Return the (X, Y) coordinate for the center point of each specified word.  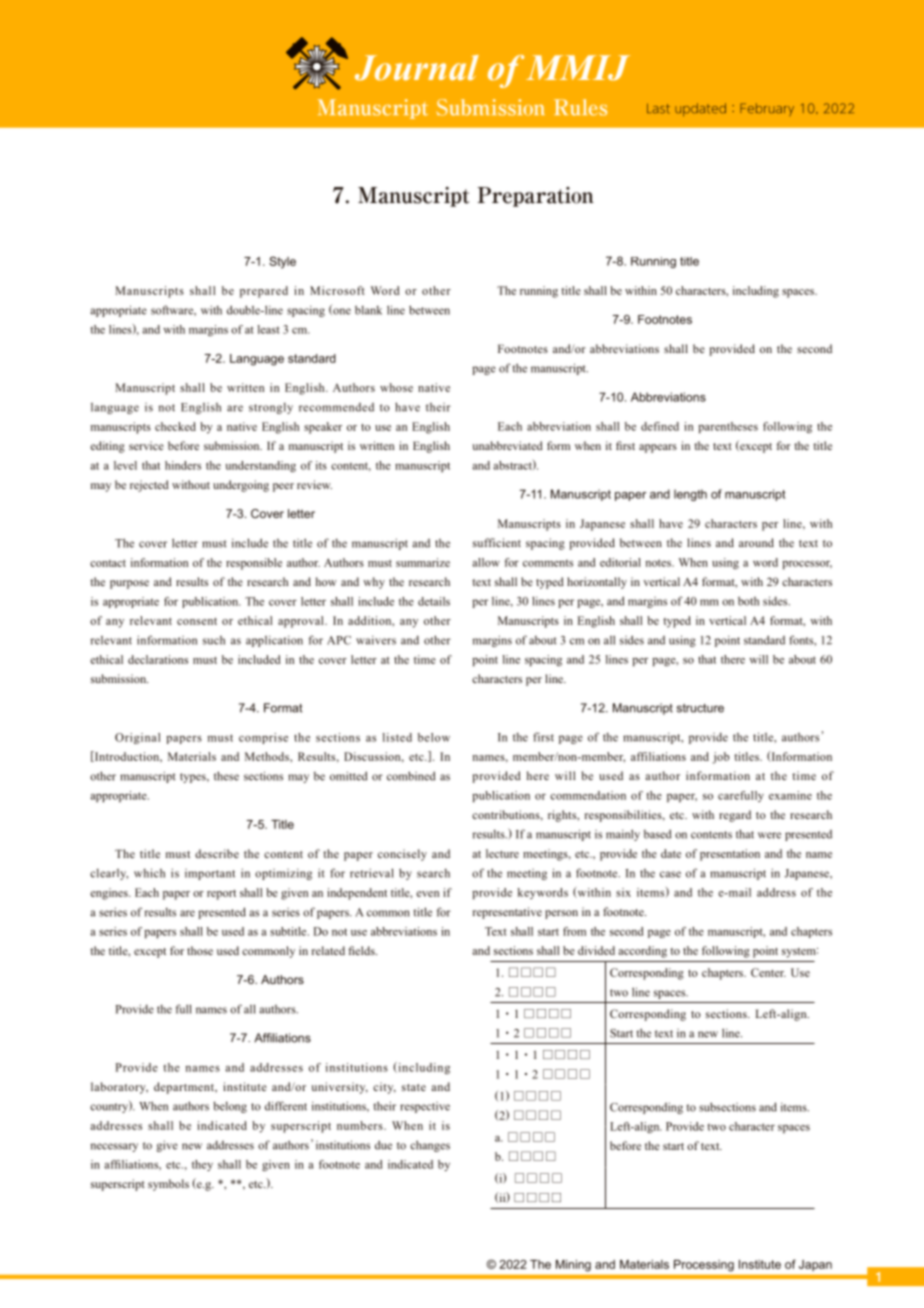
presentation (730, 855)
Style (282, 262)
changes (430, 1146)
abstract (513, 464)
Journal (417, 68)
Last (658, 108)
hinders (183, 465)
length (690, 495)
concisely (402, 855)
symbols (168, 1185)
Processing (704, 1266)
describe (217, 853)
